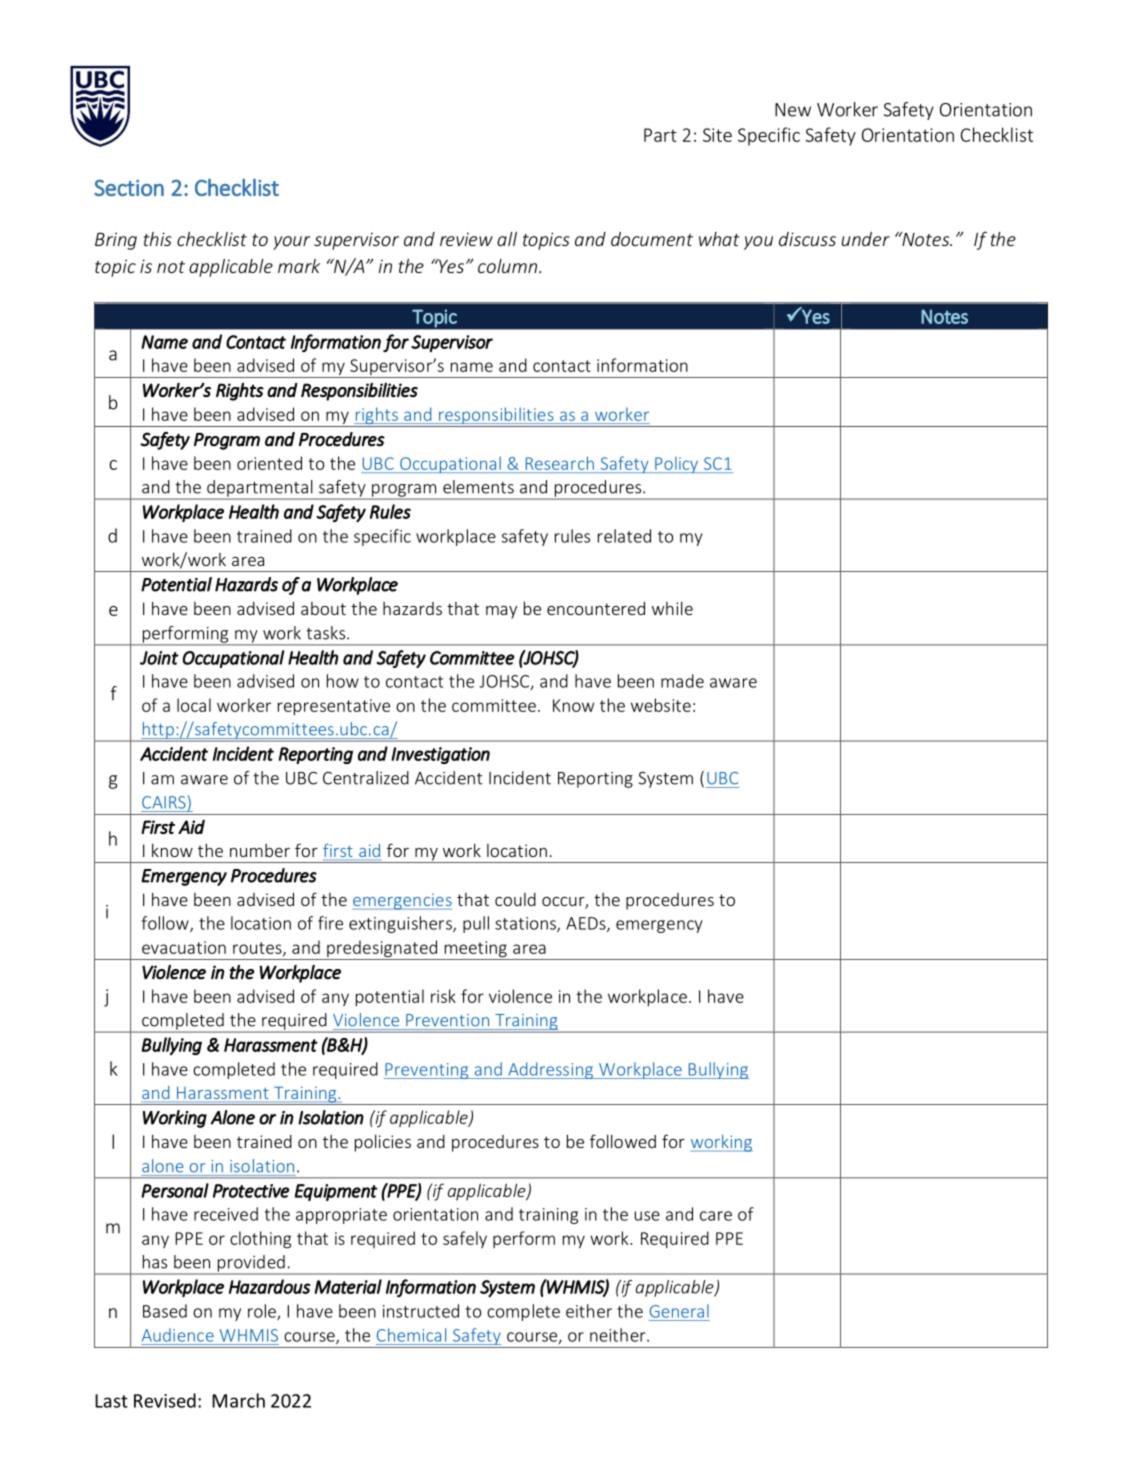 Image resolution: width=1142 pixels, height=1478 pixels. I want to click on Audience, so click(178, 1335).
